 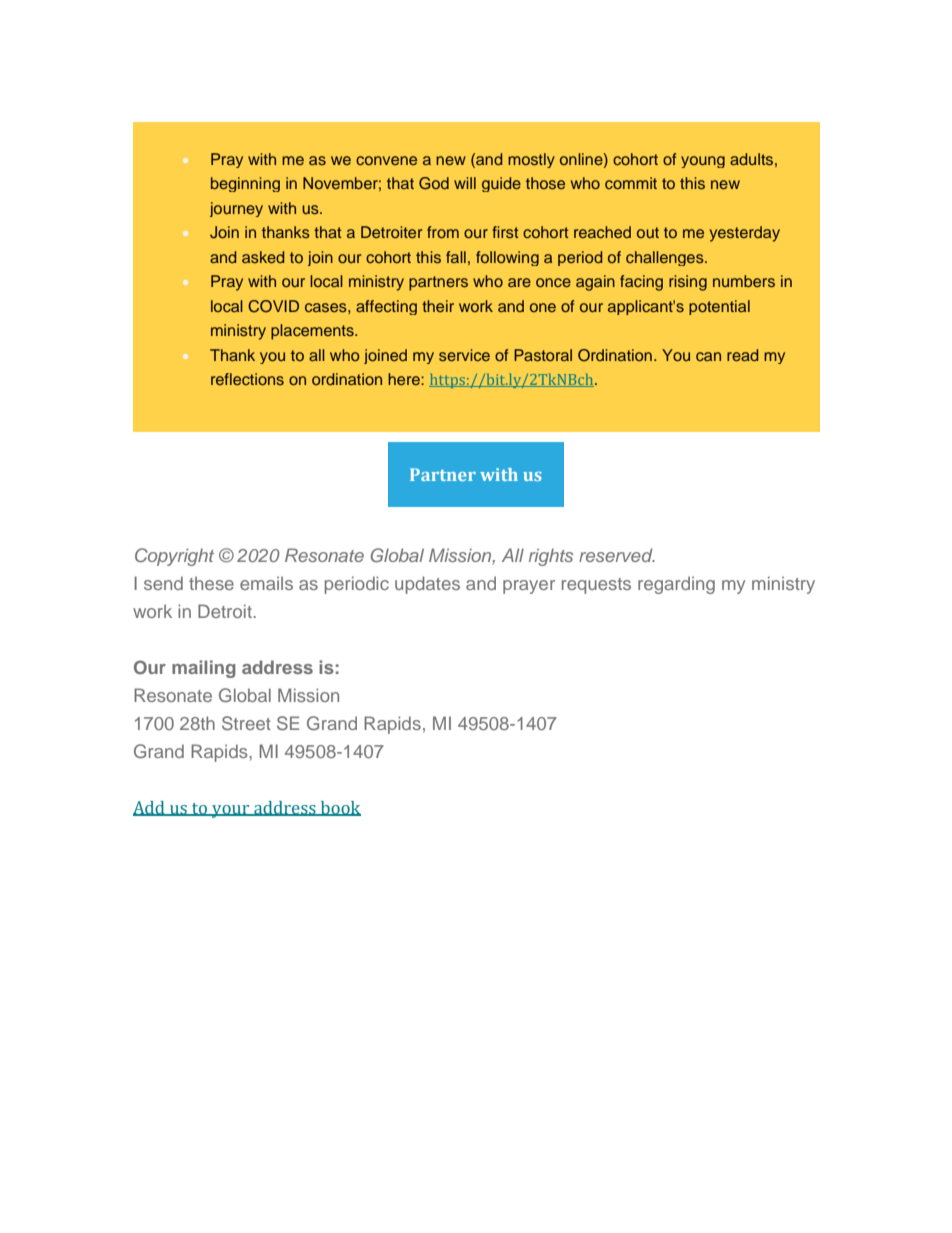 I want to click on COVID, so click(x=273, y=306).
